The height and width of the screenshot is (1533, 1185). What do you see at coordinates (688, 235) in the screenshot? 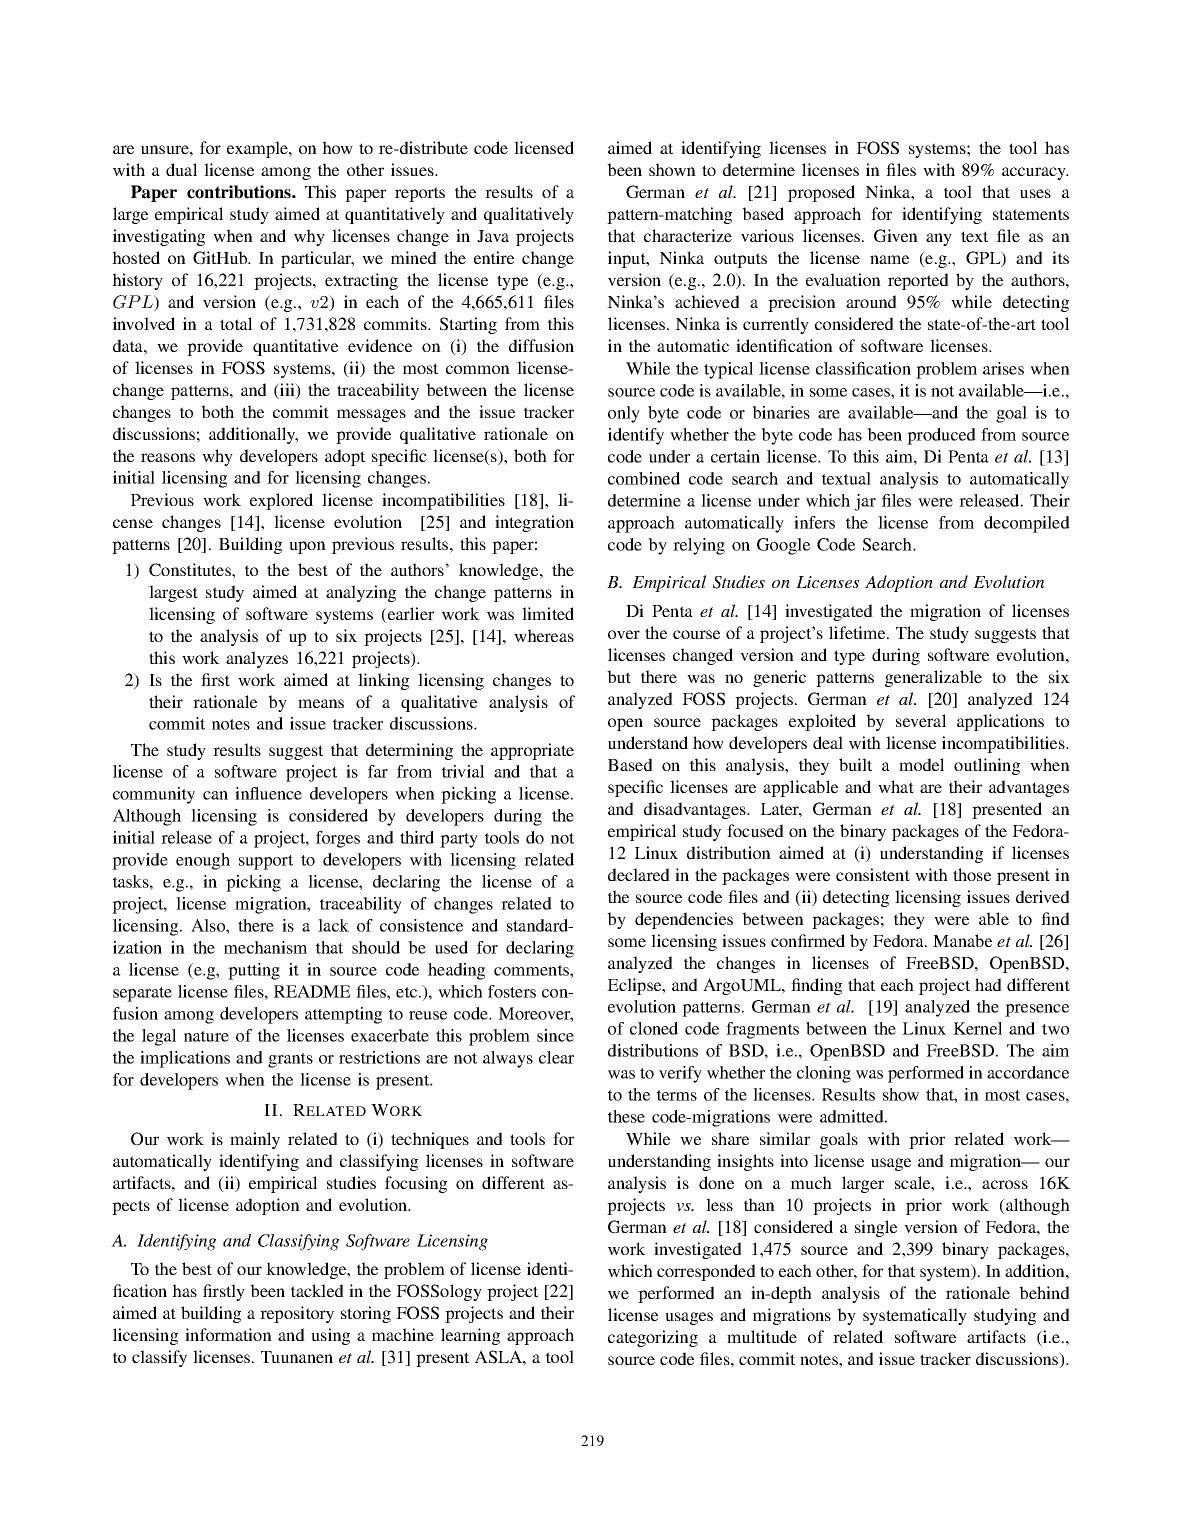
I see `characterize` at bounding box center [688, 235].
